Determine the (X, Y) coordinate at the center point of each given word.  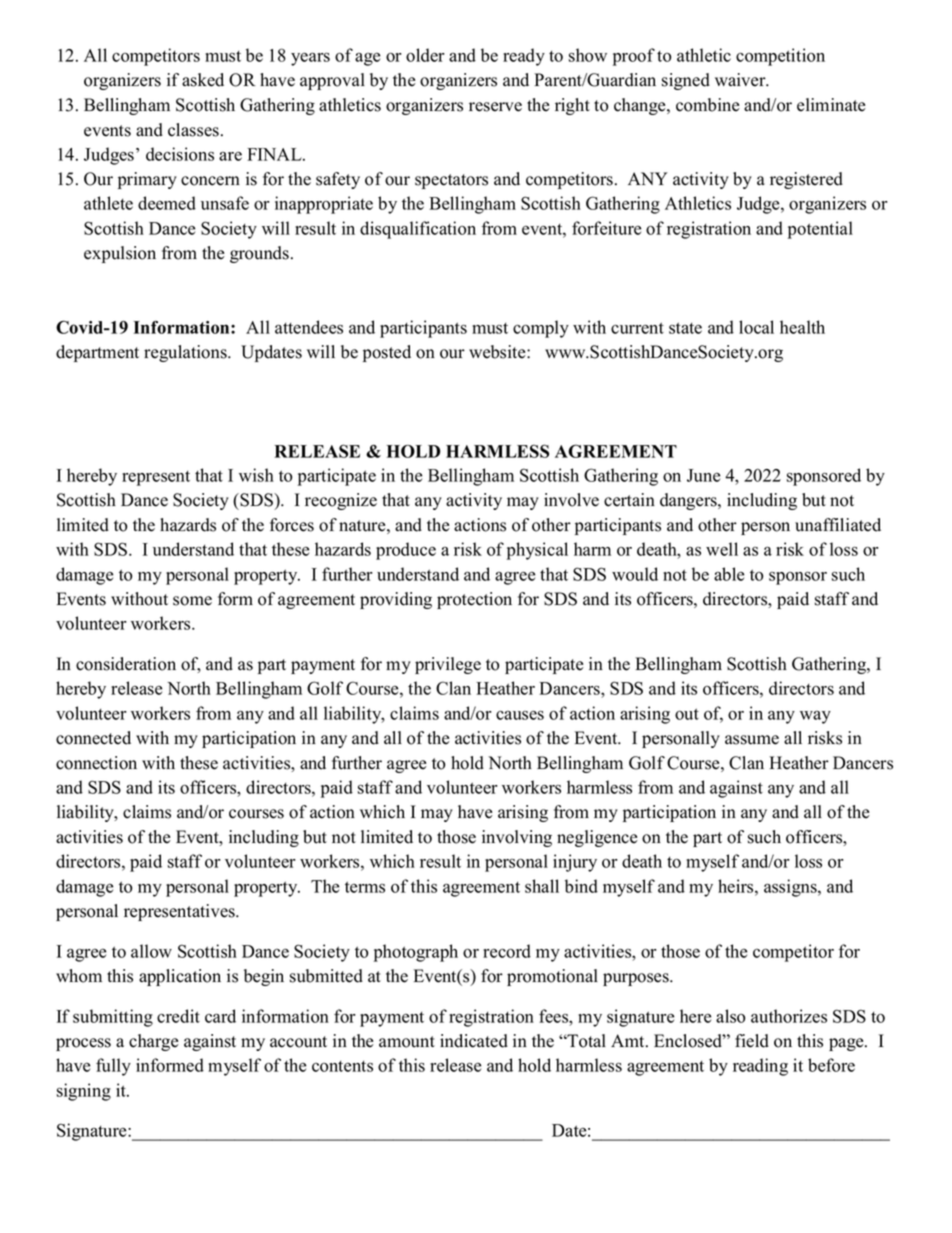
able (729, 574)
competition (780, 57)
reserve (495, 107)
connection (96, 763)
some (192, 601)
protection (474, 600)
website (498, 352)
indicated (474, 1041)
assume (752, 740)
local (756, 327)
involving (517, 838)
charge (153, 1042)
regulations (186, 353)
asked (203, 80)
